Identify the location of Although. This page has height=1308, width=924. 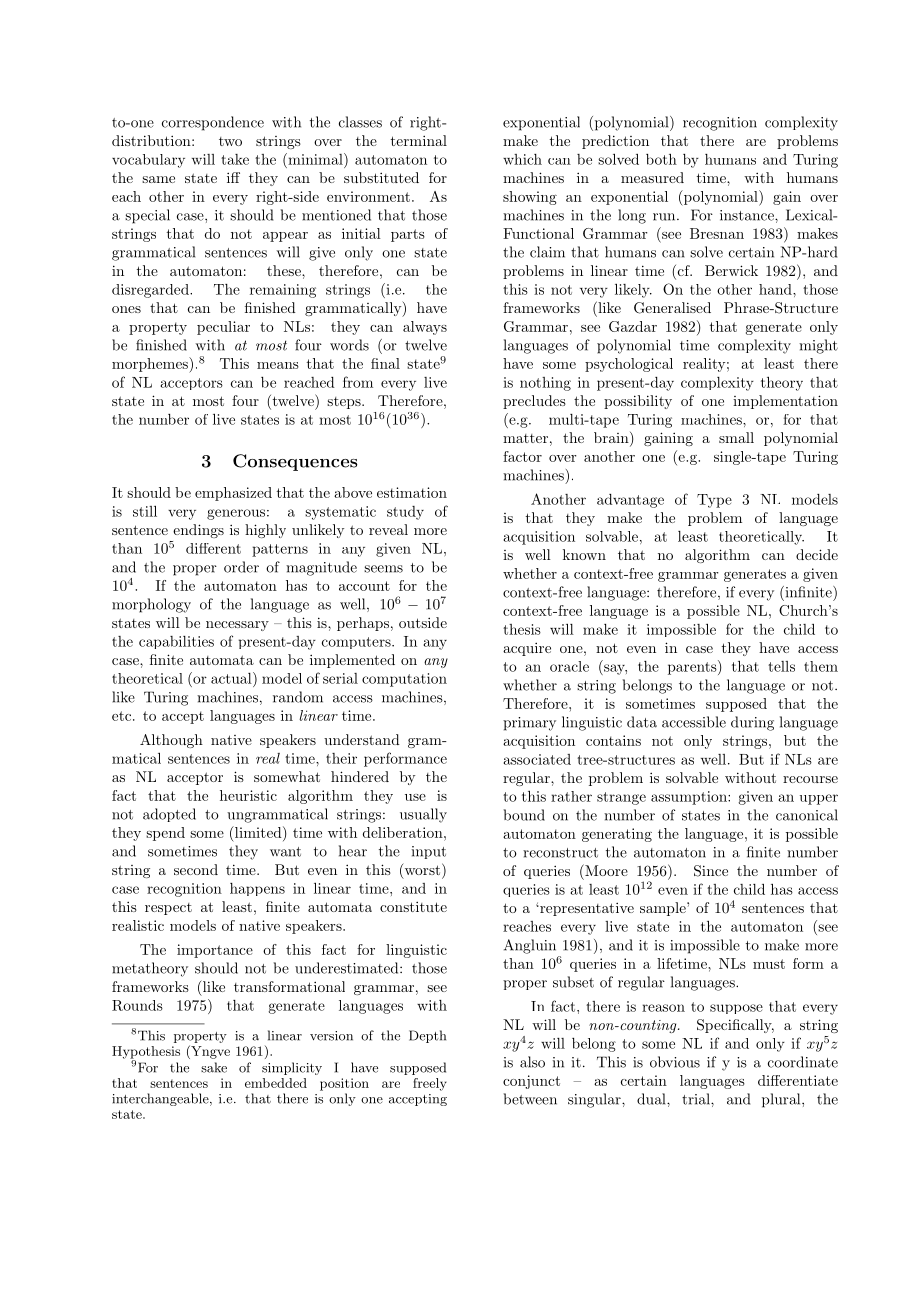
(171, 741).
